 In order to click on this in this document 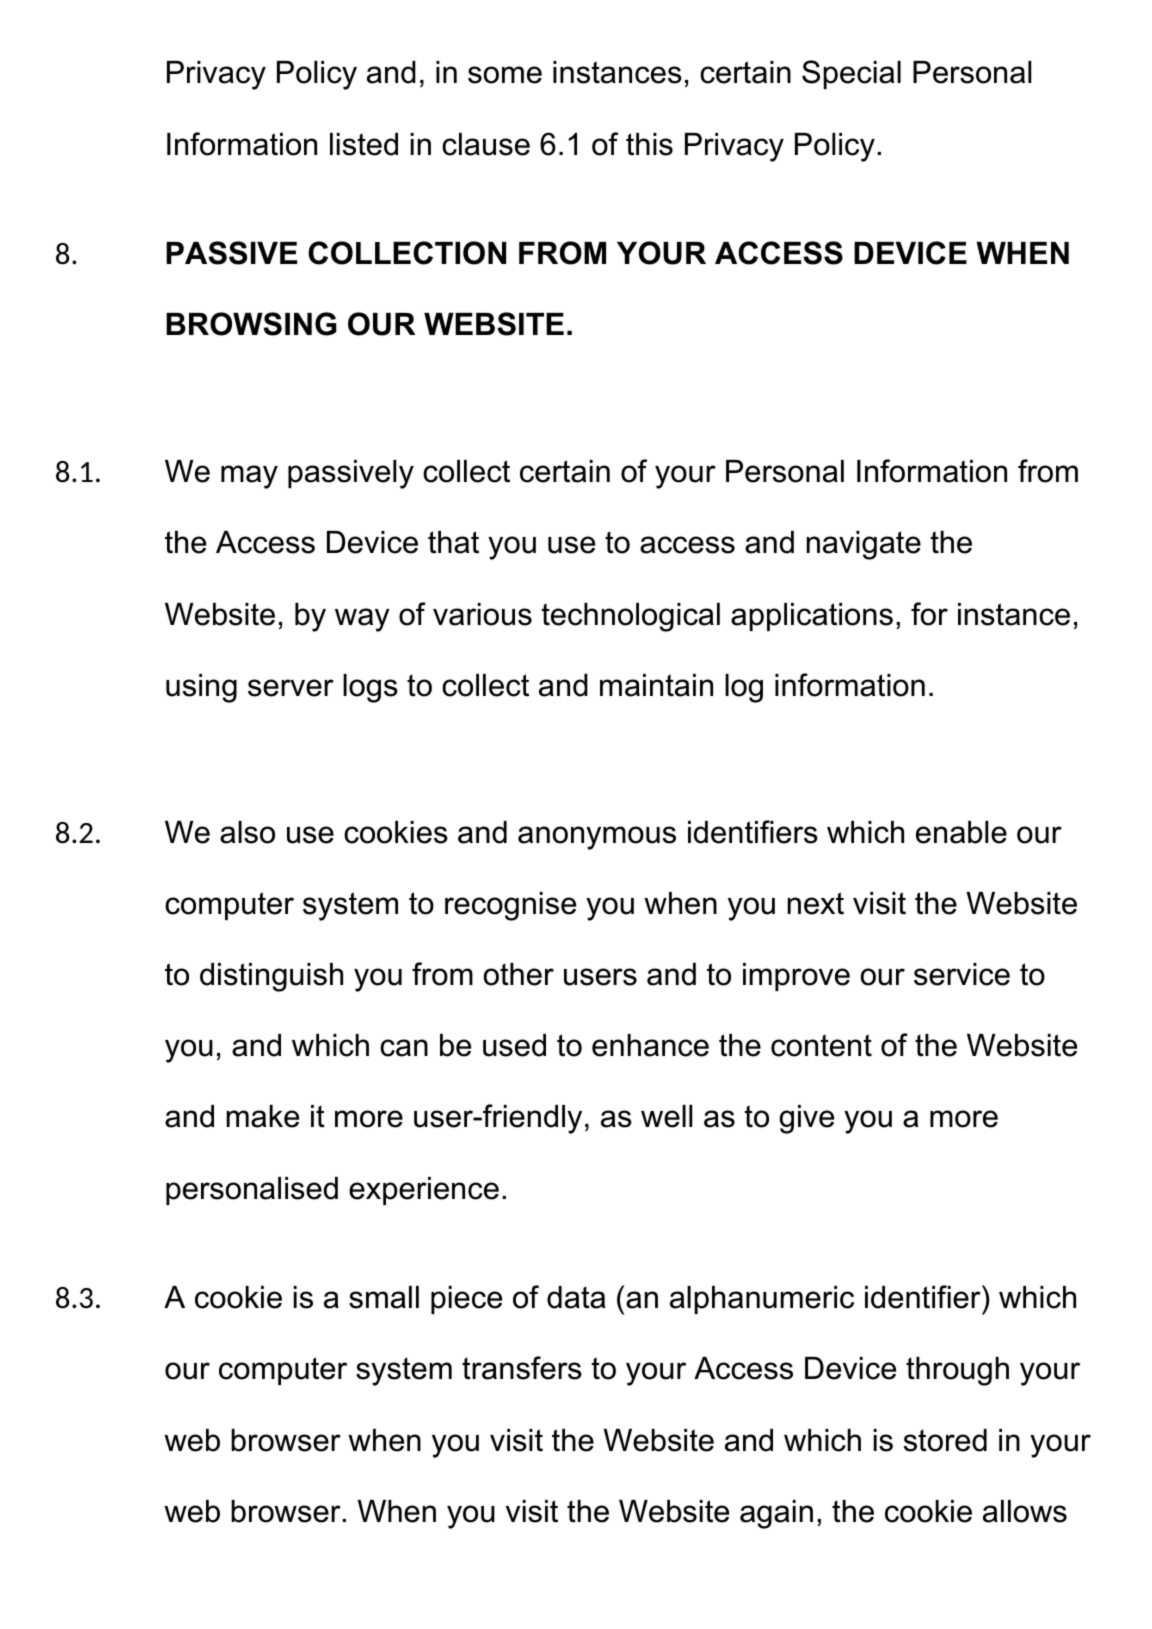, I will do `click(649, 144)`.
